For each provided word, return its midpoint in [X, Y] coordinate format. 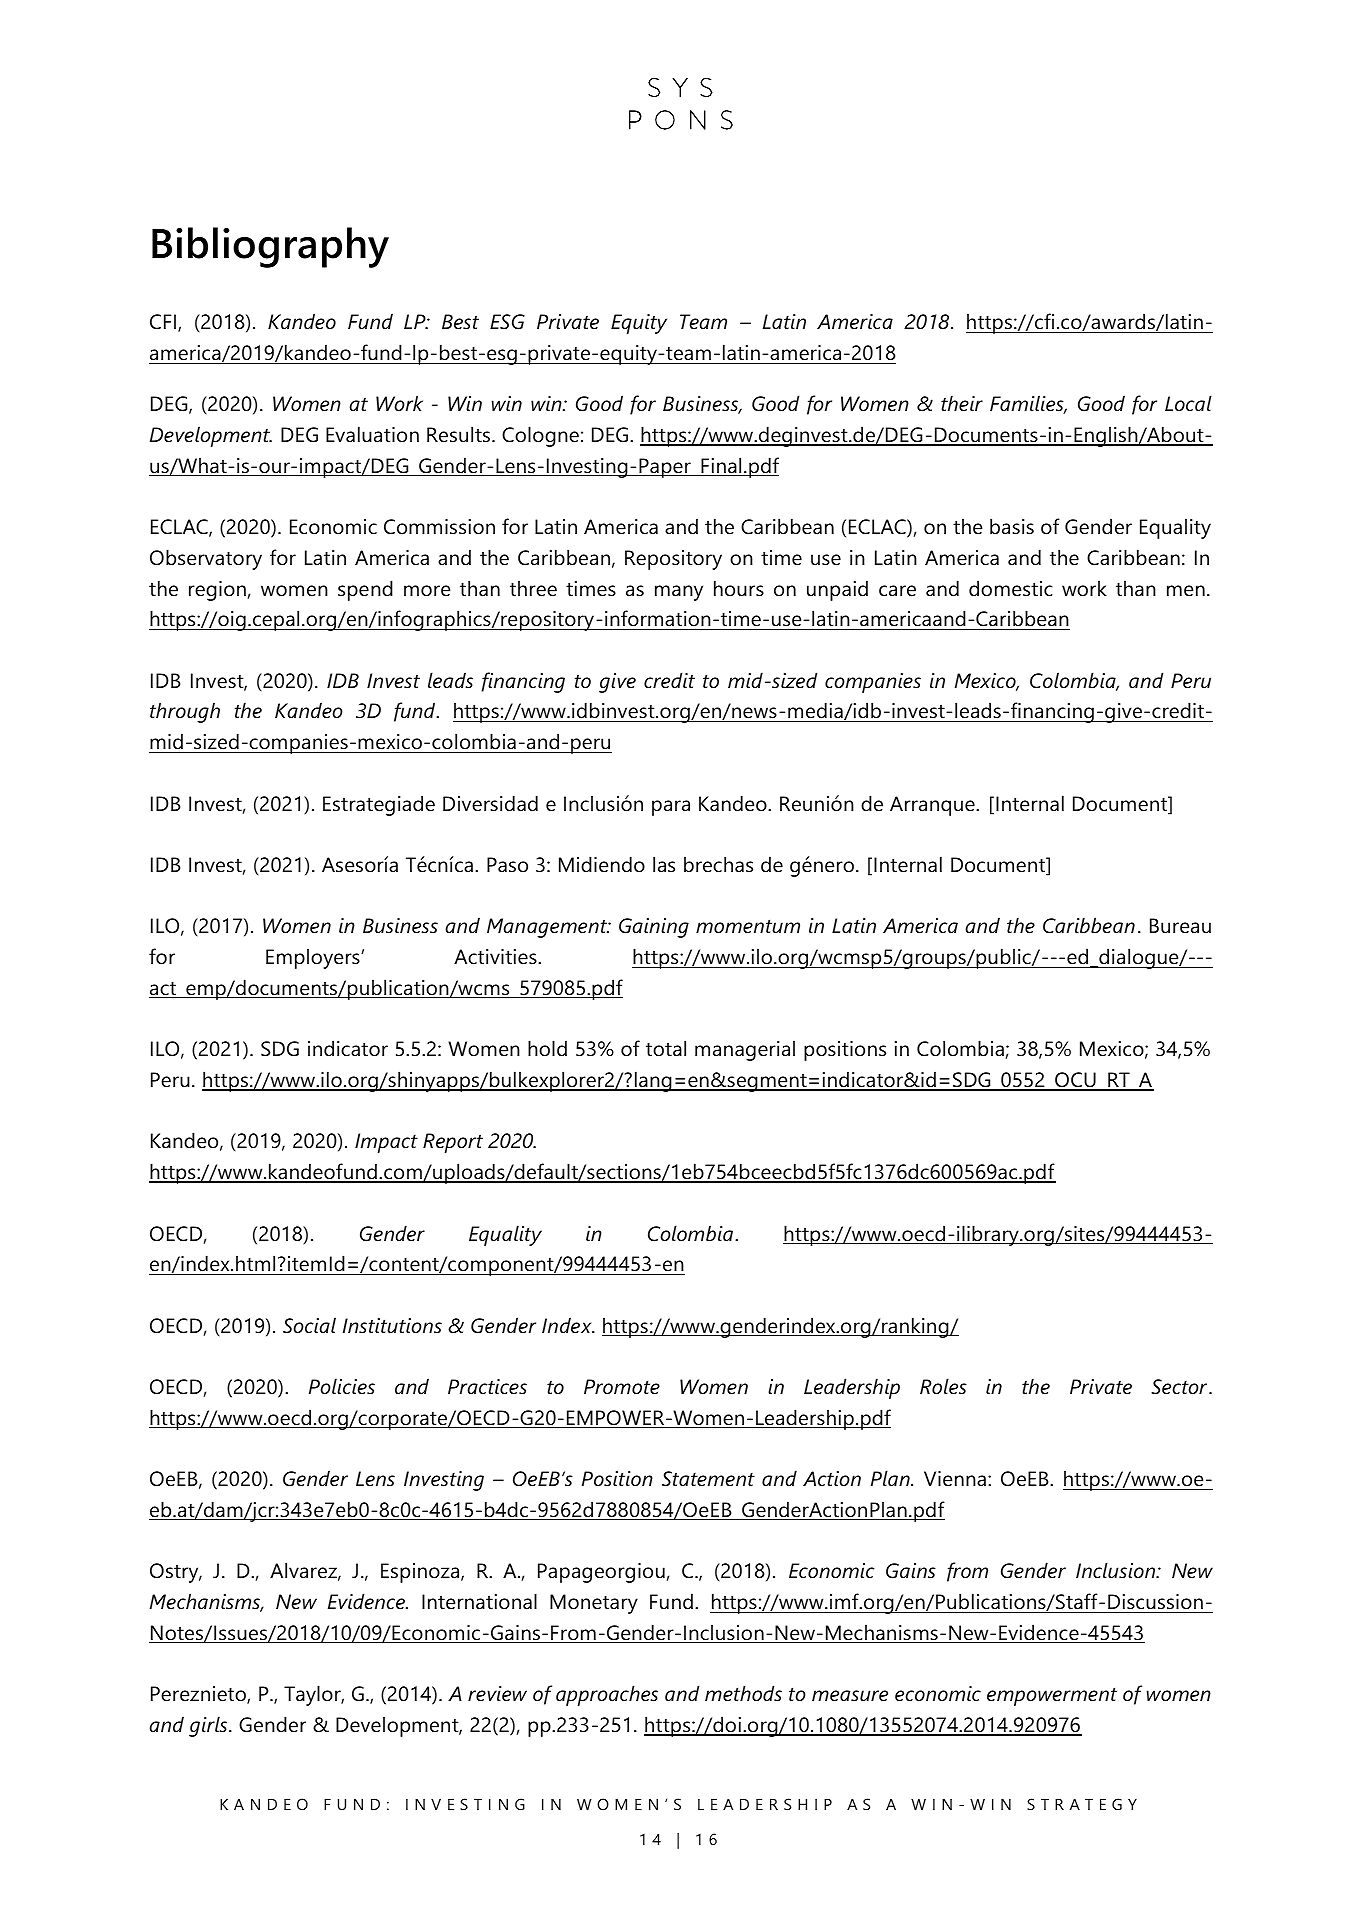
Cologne [540, 436]
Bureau [1180, 926]
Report [453, 1143]
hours [739, 588]
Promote [622, 1387]
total [666, 1048]
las [664, 864]
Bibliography [270, 247]
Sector [1180, 1387]
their [962, 403]
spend [365, 590]
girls [209, 1726]
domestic [1011, 588]
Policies [342, 1386]
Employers [314, 958]
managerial [745, 1050]
